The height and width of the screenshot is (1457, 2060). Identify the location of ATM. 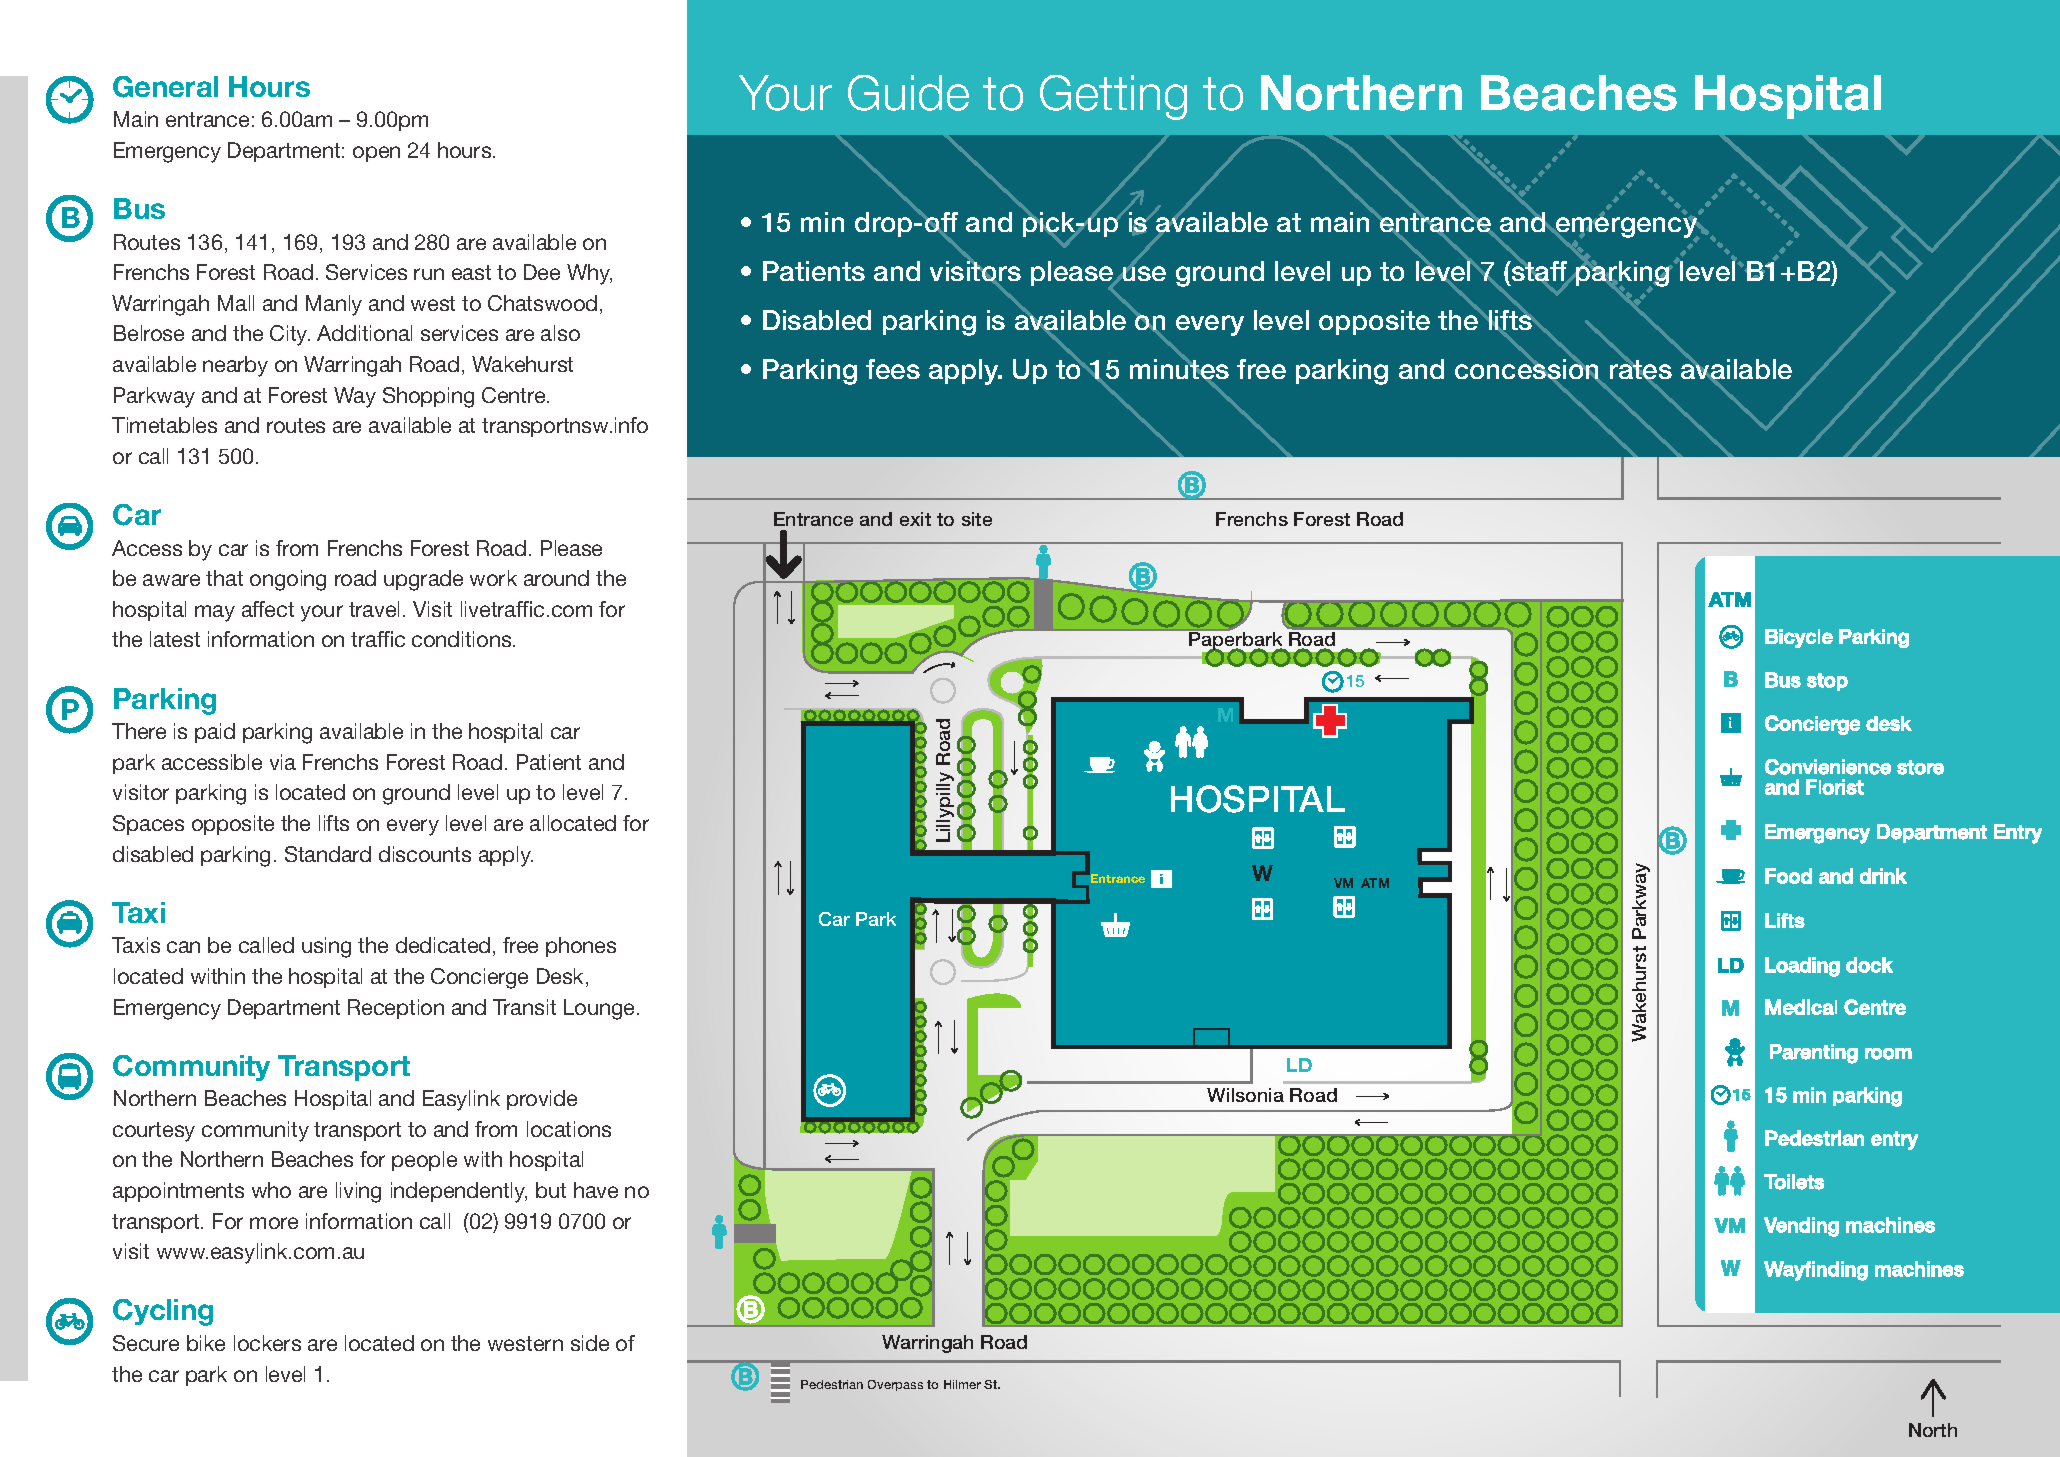
(1375, 883).
